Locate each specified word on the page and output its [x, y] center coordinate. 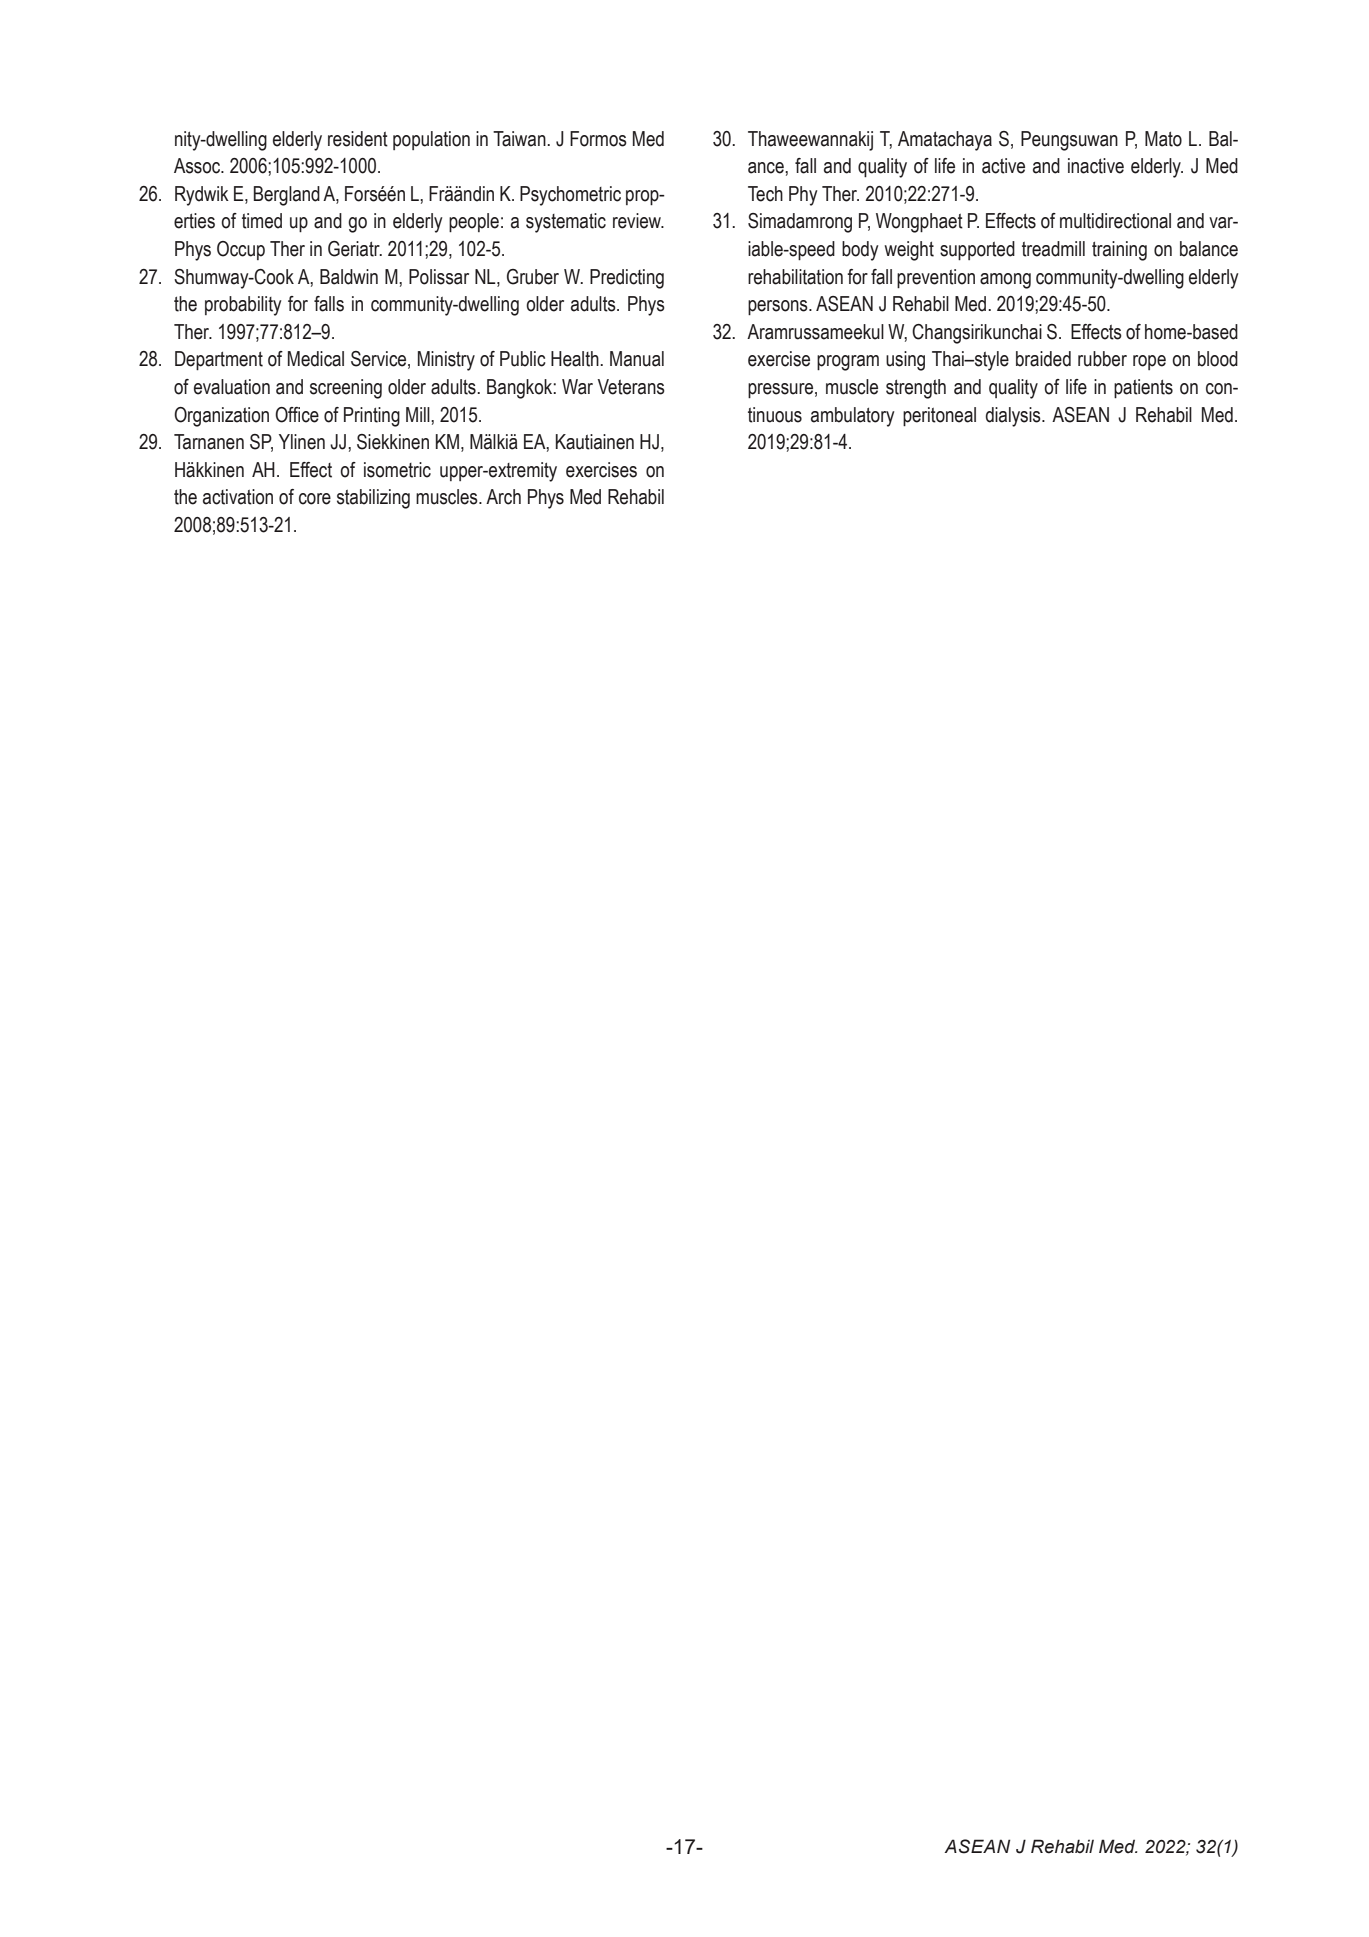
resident [358, 139]
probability [243, 306]
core [315, 499]
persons [779, 308]
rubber [1102, 359]
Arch [503, 497]
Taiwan [520, 139]
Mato [1163, 139]
